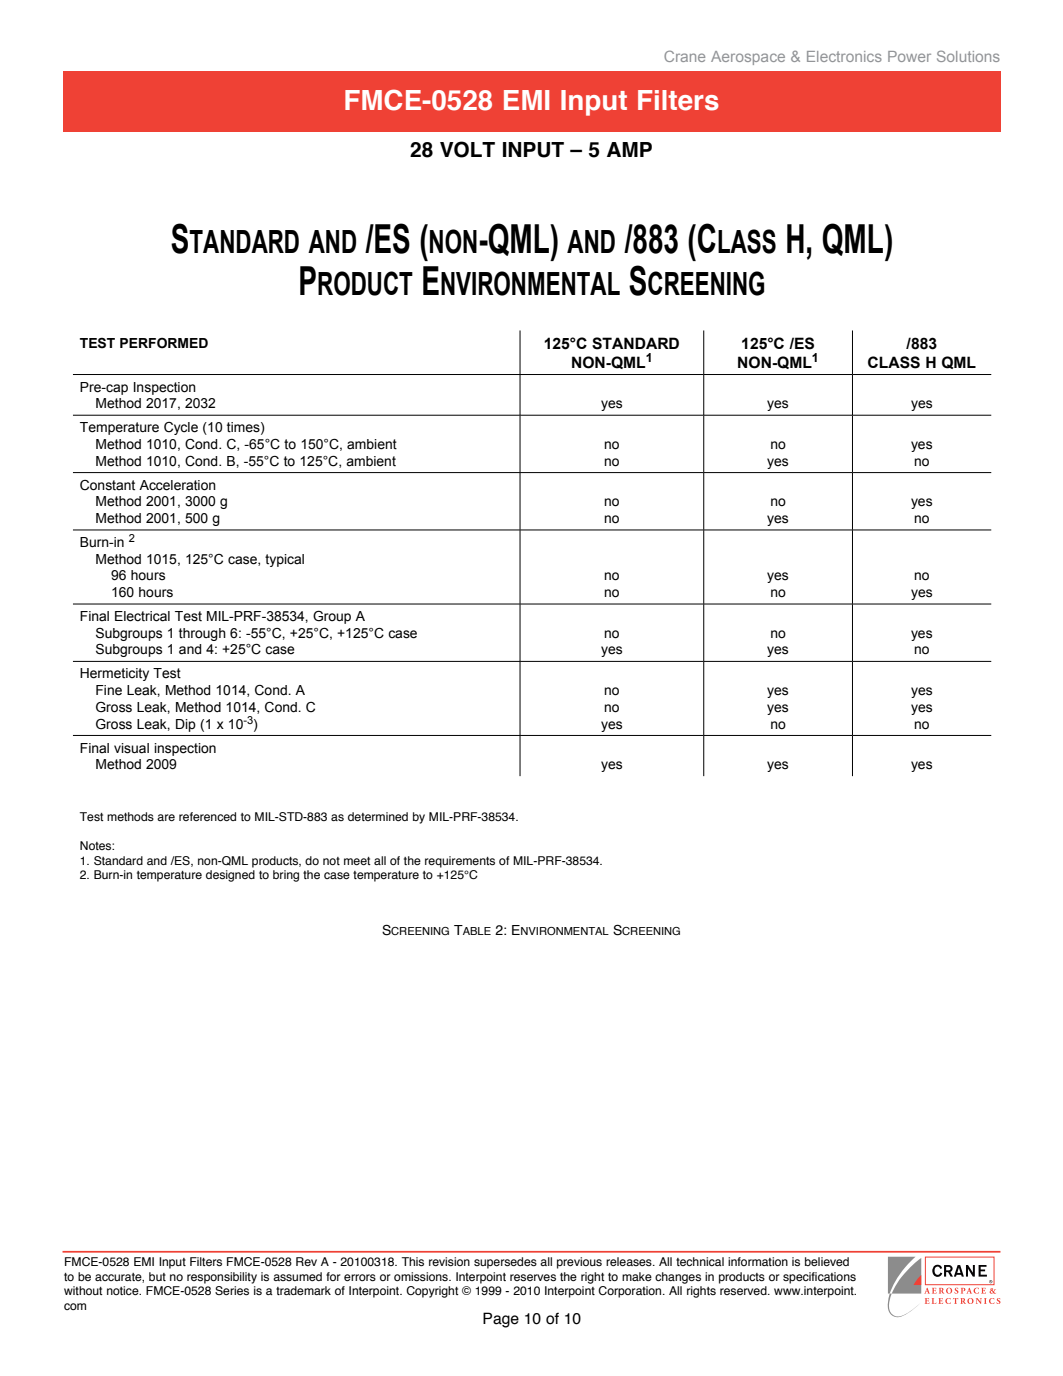  Describe the element at coordinates (157, 1276) in the screenshot. I see `but` at that location.
